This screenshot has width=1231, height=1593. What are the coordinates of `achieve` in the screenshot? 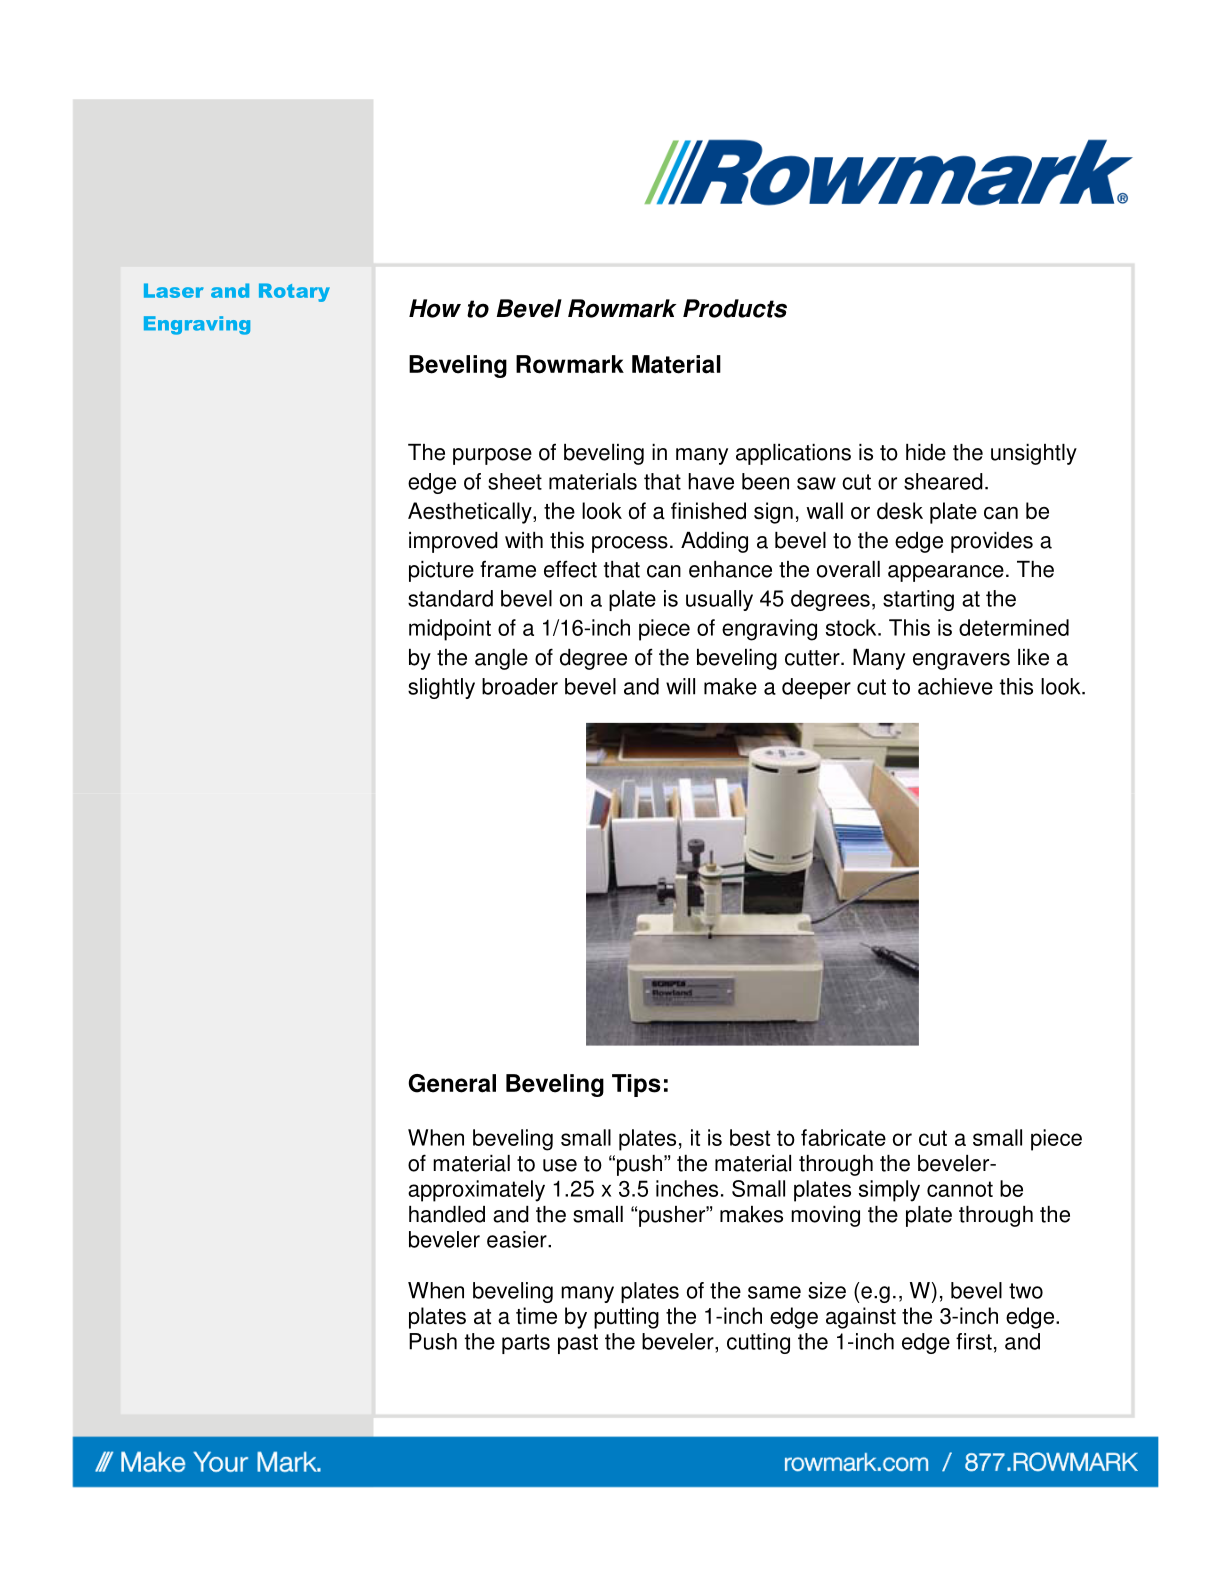 It's located at (955, 686).
